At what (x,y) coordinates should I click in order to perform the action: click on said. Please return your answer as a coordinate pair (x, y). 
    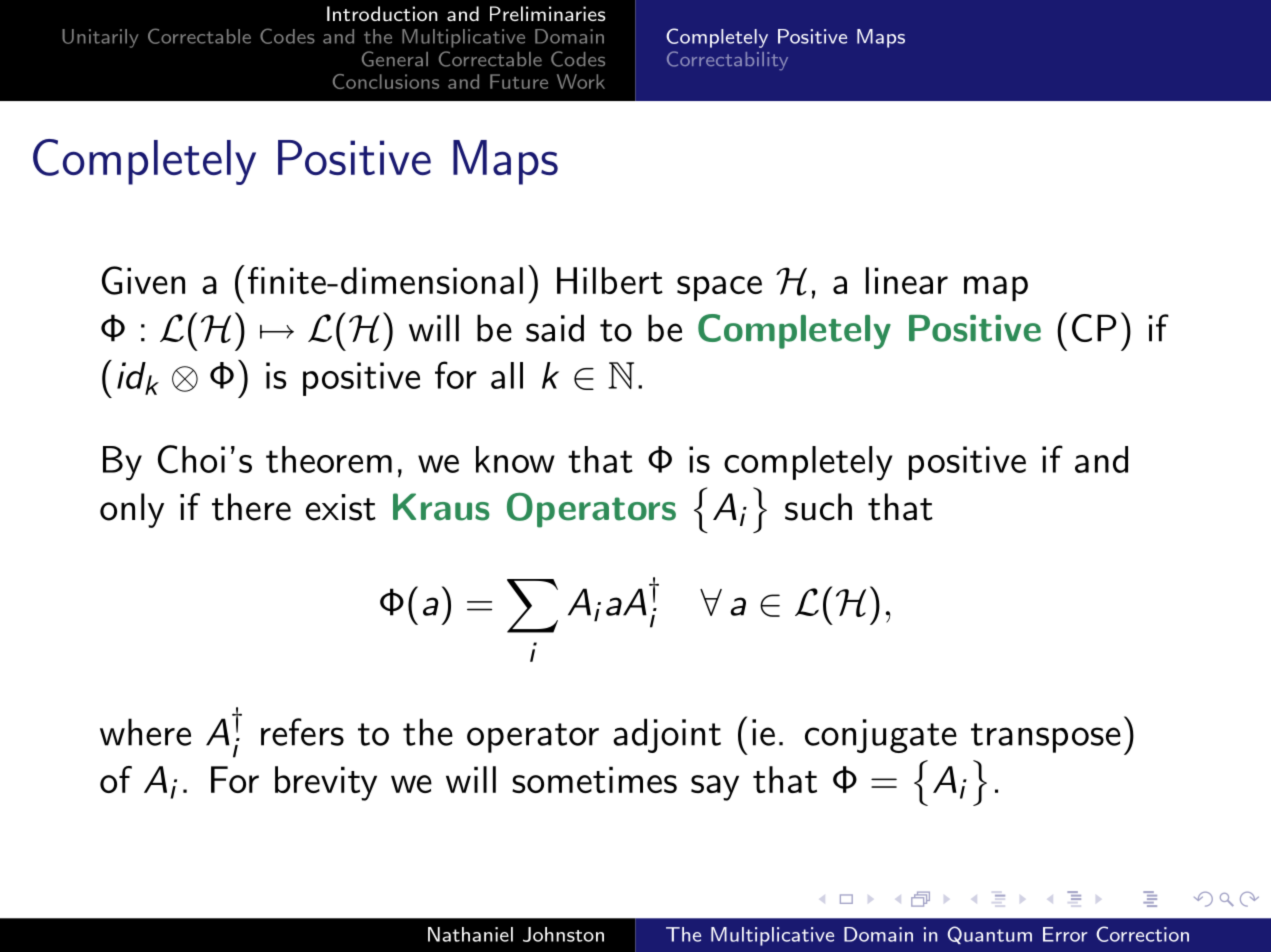
    Looking at the image, I should click on (555, 328).
